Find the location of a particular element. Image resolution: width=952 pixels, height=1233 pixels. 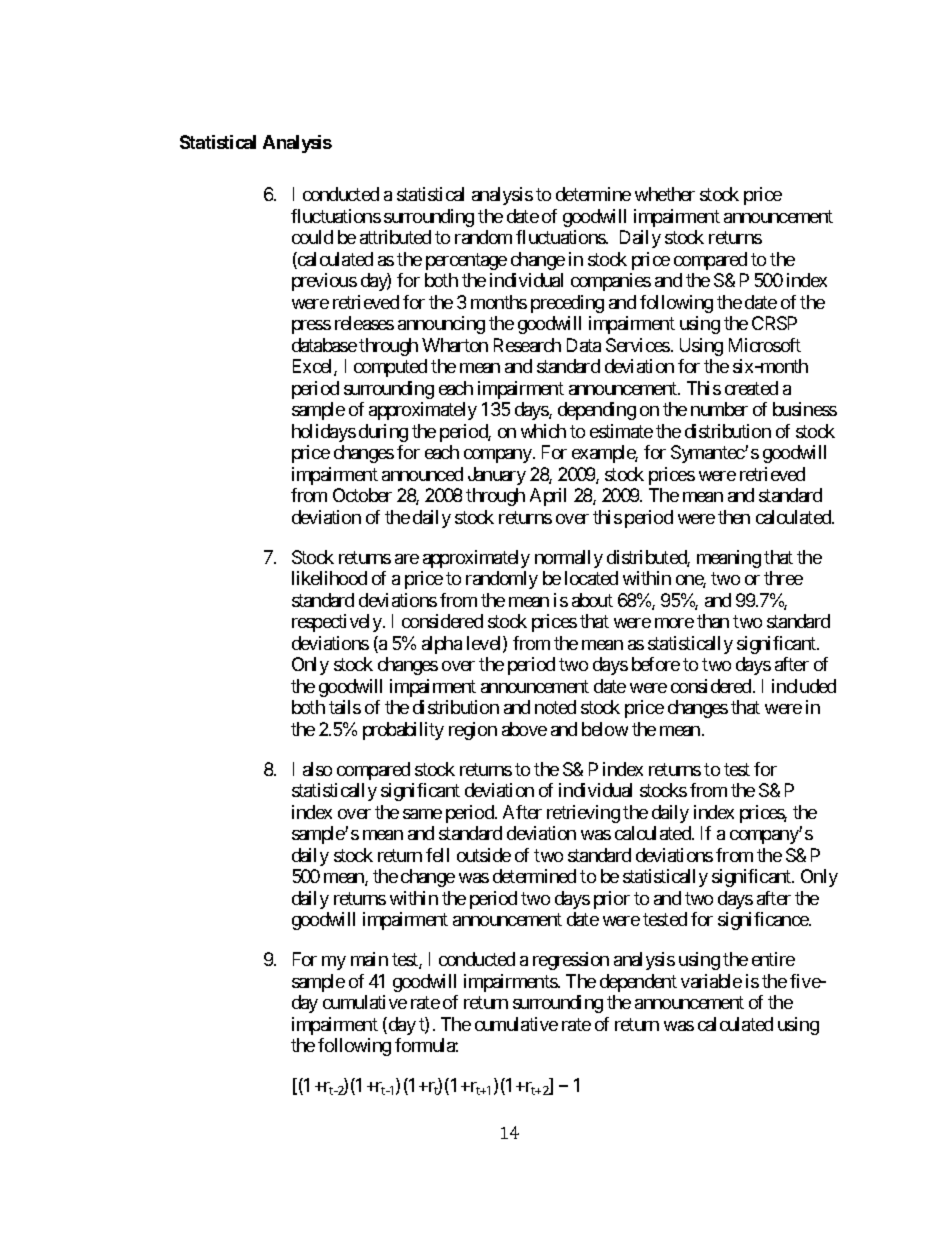

regression is located at coordinates (571, 961).
